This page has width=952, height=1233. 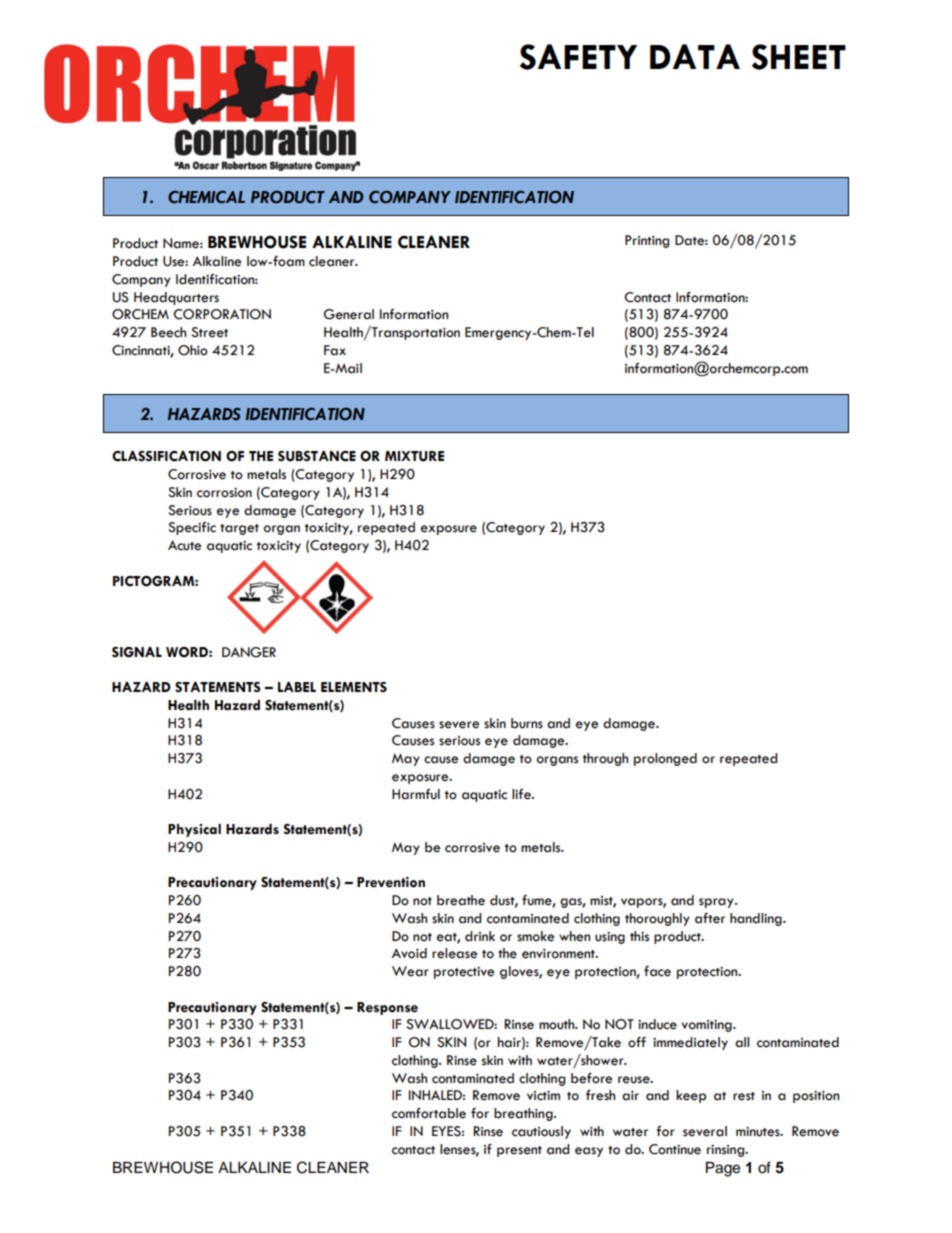 I want to click on breathe, so click(x=461, y=900).
